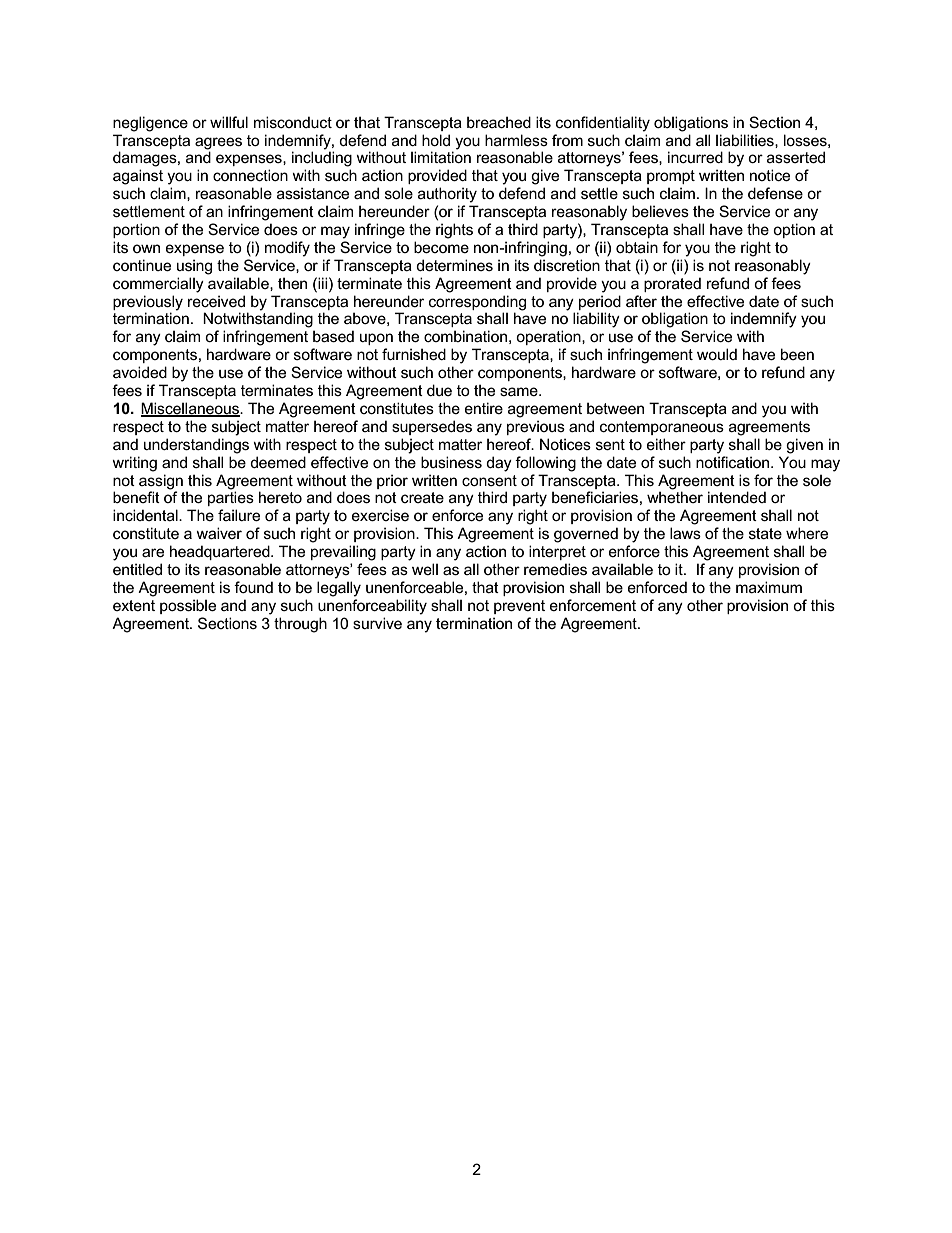  Describe the element at coordinates (231, 498) in the screenshot. I see `parties` at that location.
